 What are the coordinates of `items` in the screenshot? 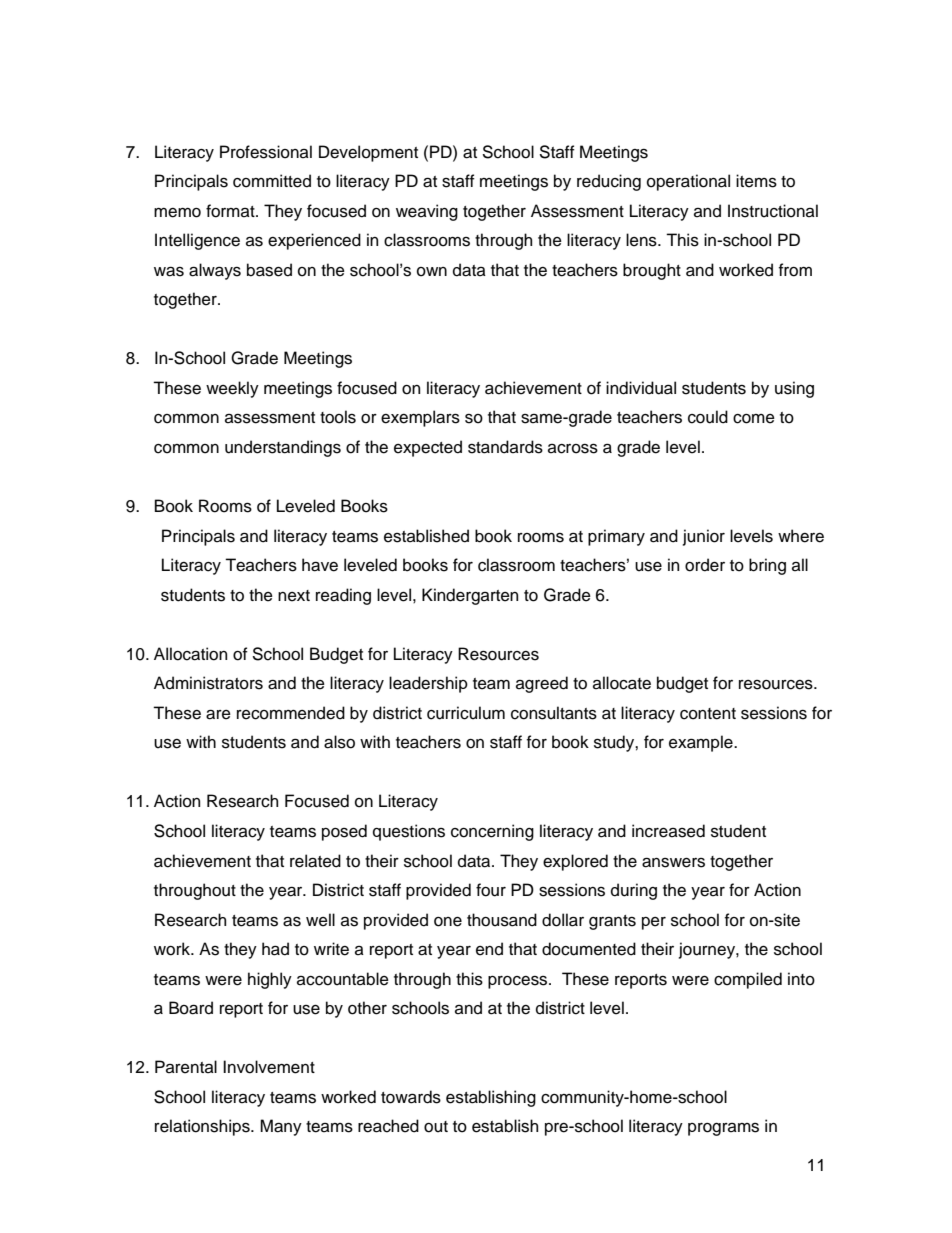 It's located at (756, 181).
